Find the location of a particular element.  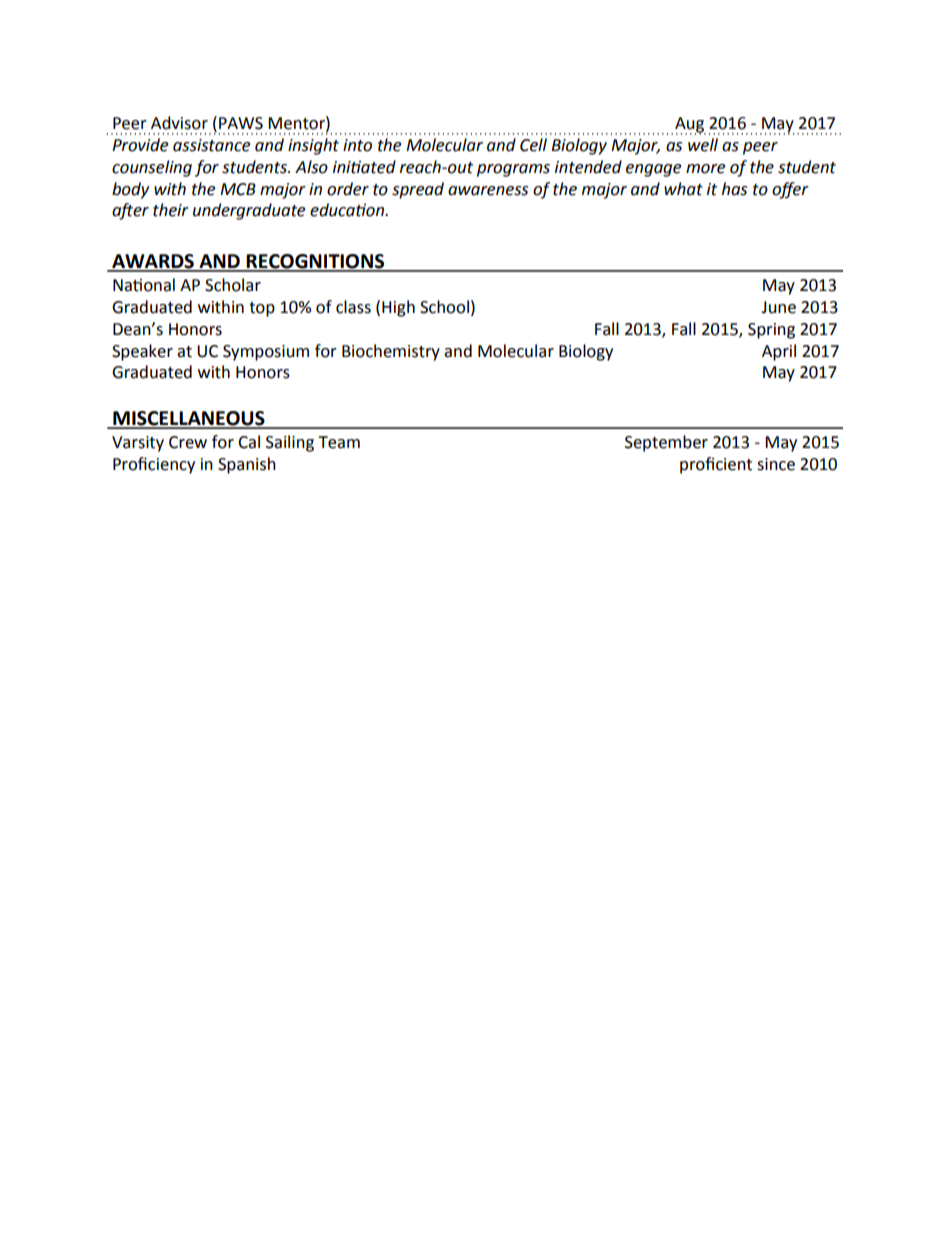

undergraduate is located at coordinates (249, 211).
